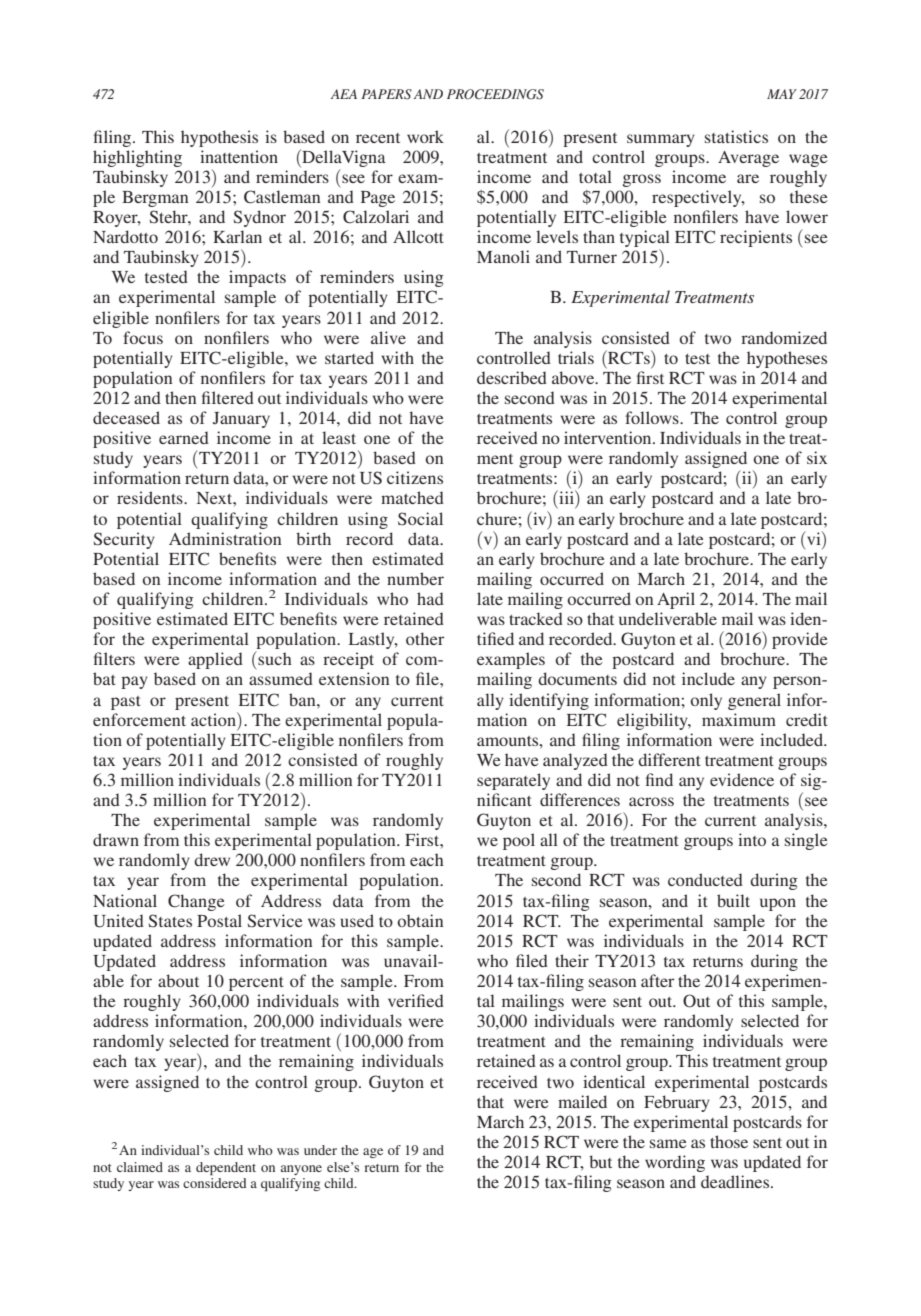 The image size is (921, 1316). What do you see at coordinates (800, 640) in the screenshot?
I see `provide` at bounding box center [800, 640].
